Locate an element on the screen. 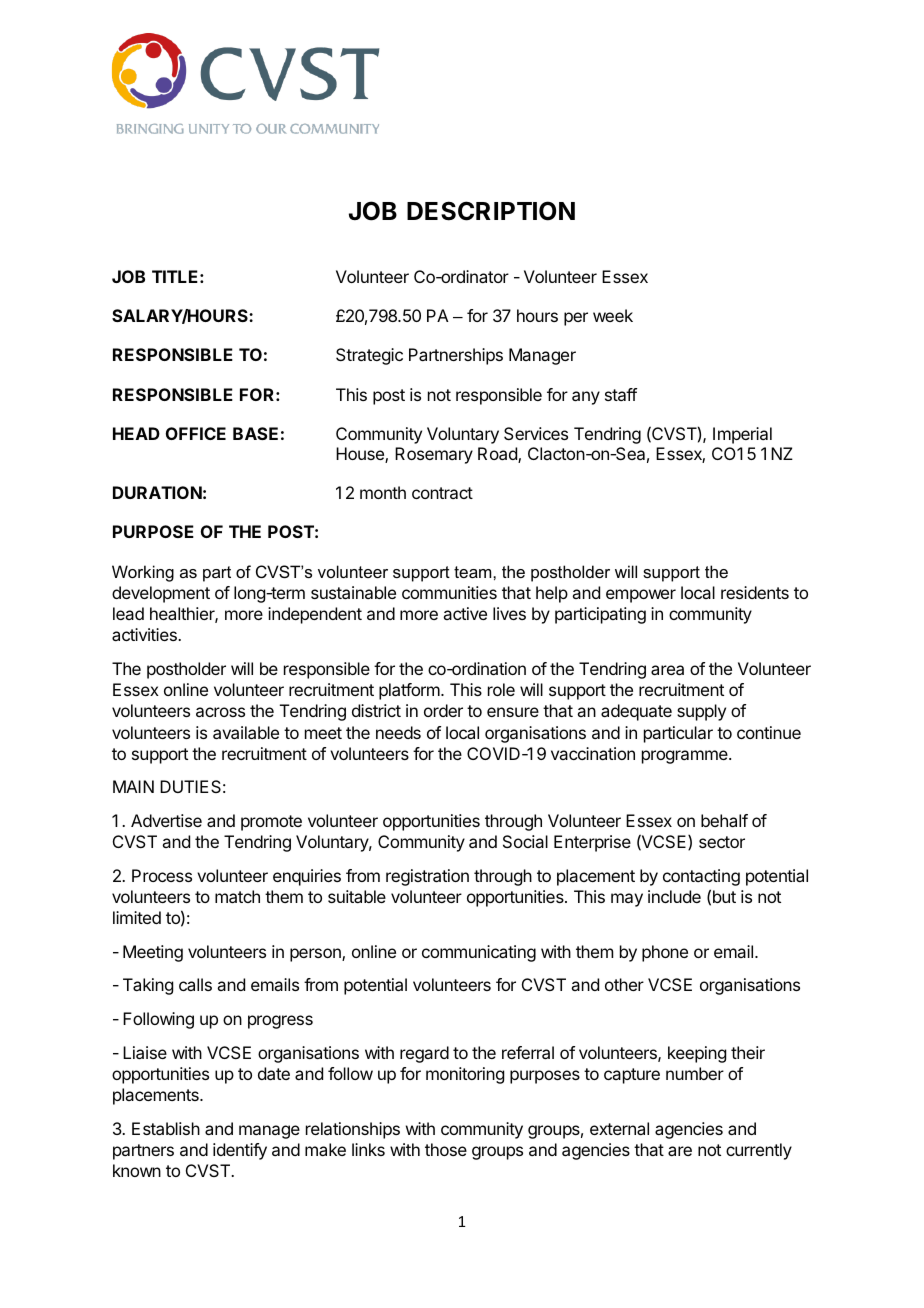 Image resolution: width=924 pixels, height=1308 pixels. DESCRIPTION is located at coordinates (491, 211).
